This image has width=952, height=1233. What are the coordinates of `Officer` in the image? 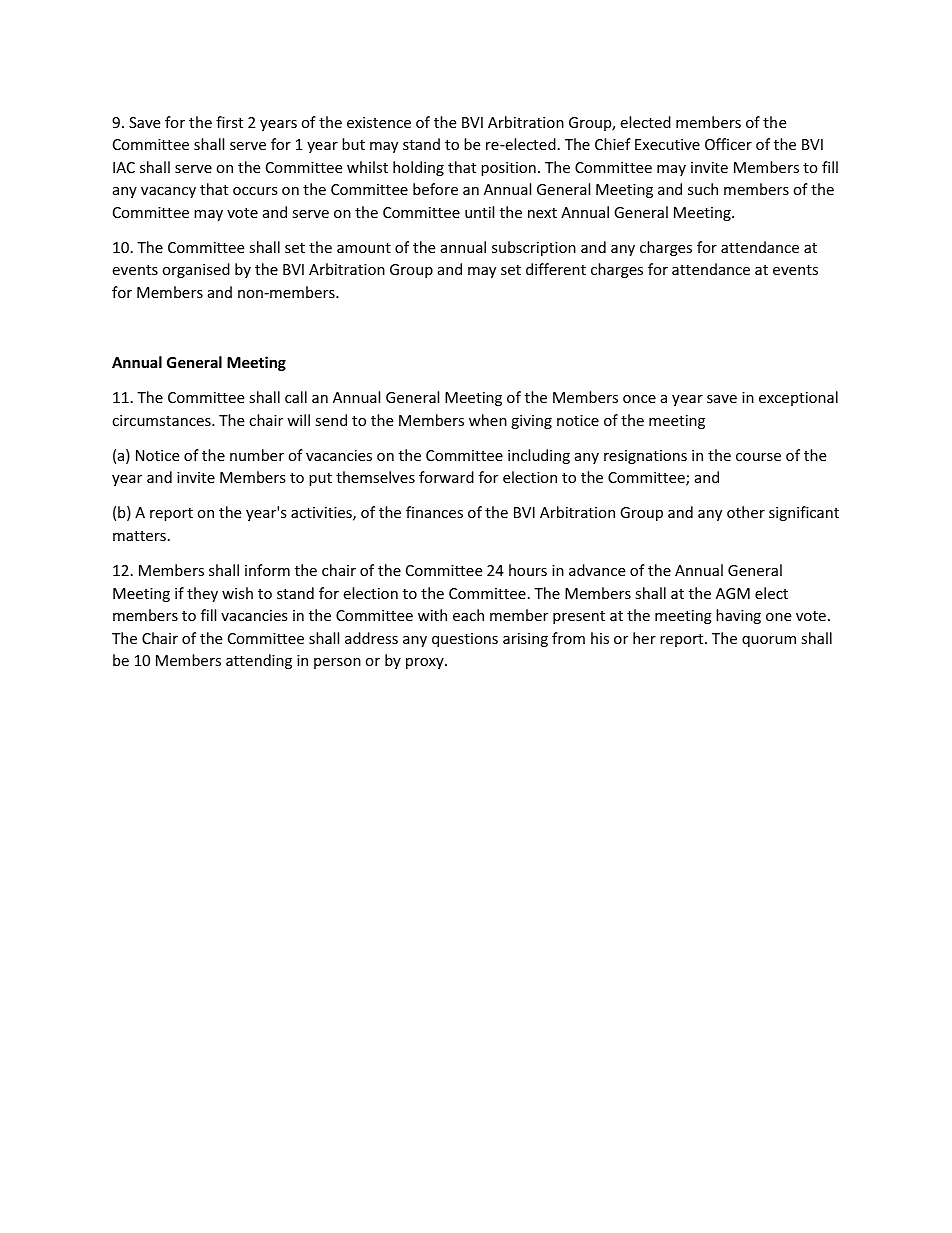 It's located at (728, 144).
